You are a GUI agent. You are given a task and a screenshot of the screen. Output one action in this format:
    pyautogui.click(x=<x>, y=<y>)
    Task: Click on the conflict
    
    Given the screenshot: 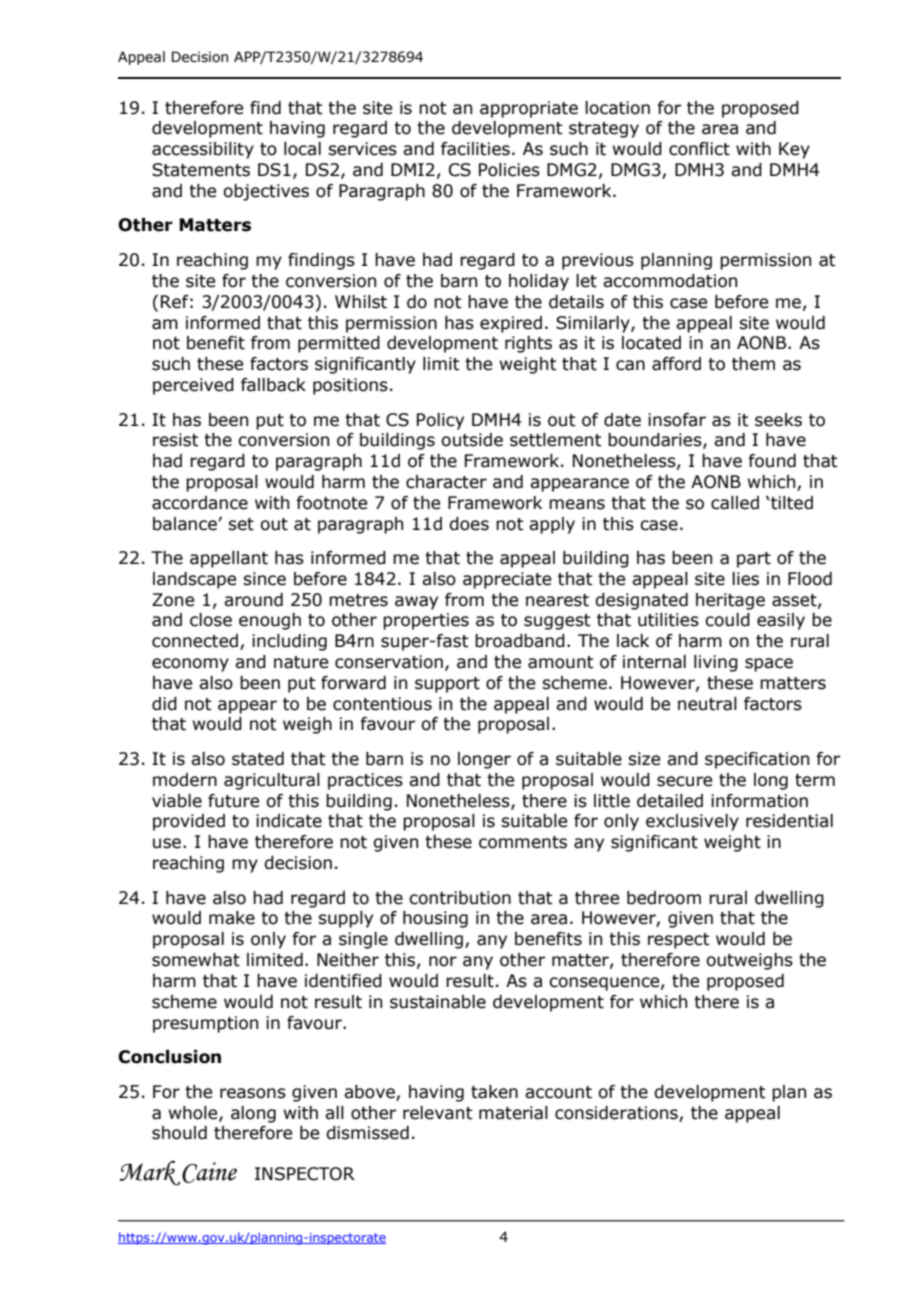 What is the action you would take?
    pyautogui.click(x=699, y=149)
